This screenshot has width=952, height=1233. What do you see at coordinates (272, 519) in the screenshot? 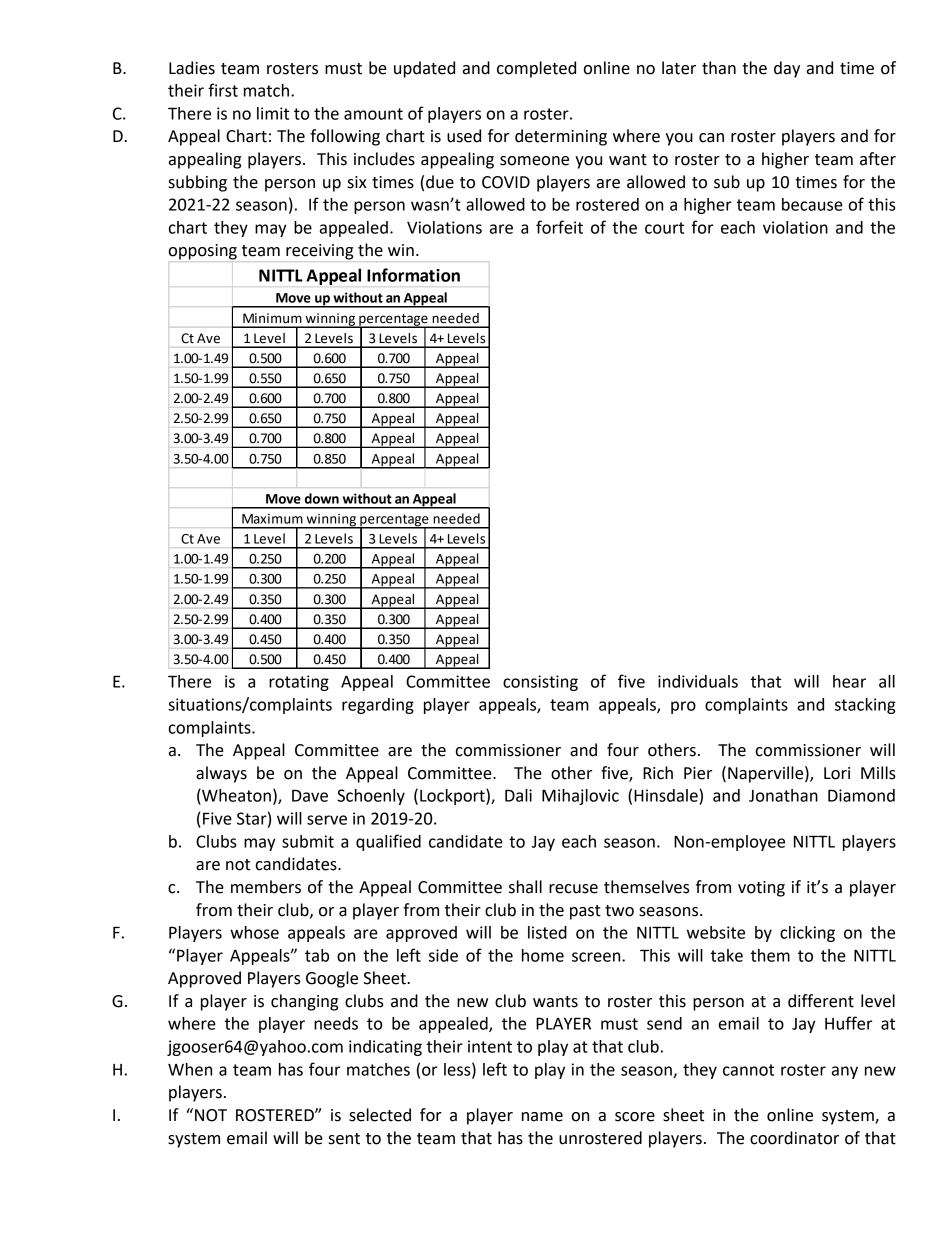
I see `Maximum` at bounding box center [272, 519].
